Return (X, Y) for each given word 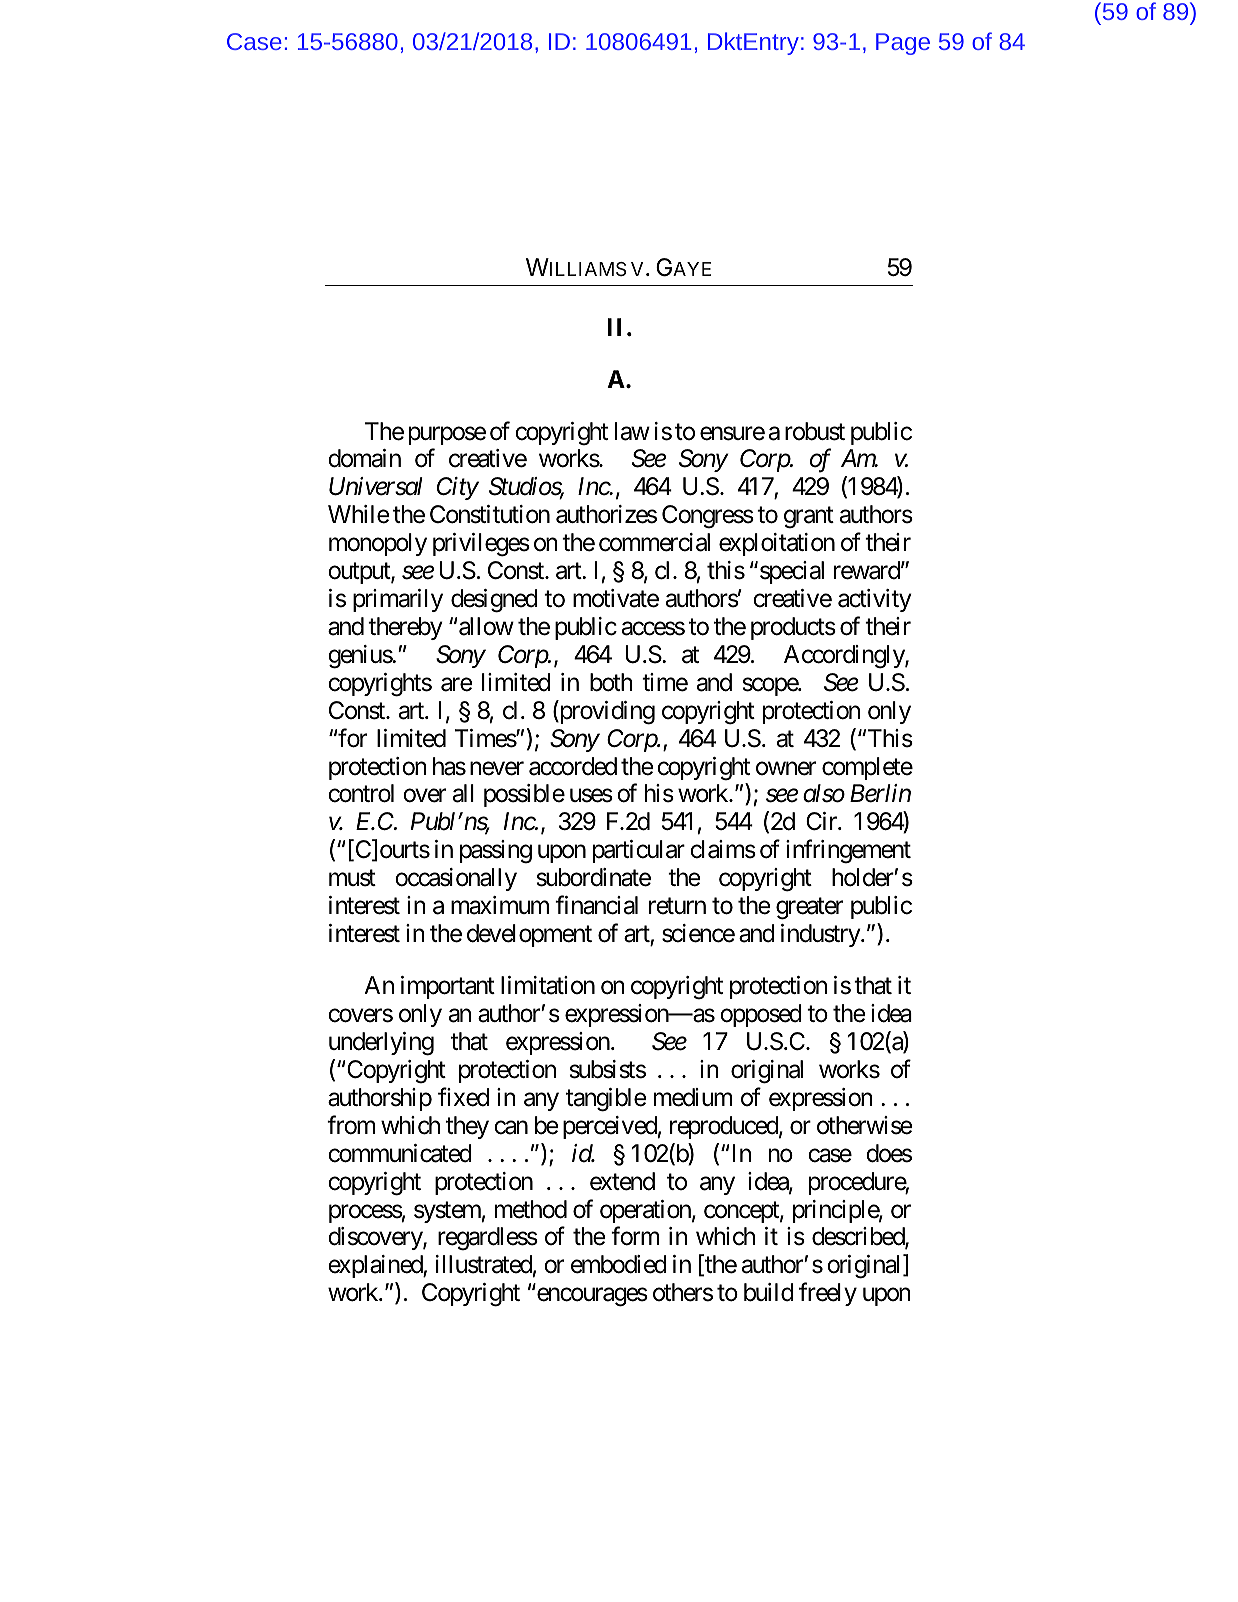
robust (815, 431)
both (611, 682)
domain (364, 458)
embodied (619, 1264)
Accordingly (845, 657)
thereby (405, 628)
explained (376, 1266)
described (859, 1238)
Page (903, 44)
